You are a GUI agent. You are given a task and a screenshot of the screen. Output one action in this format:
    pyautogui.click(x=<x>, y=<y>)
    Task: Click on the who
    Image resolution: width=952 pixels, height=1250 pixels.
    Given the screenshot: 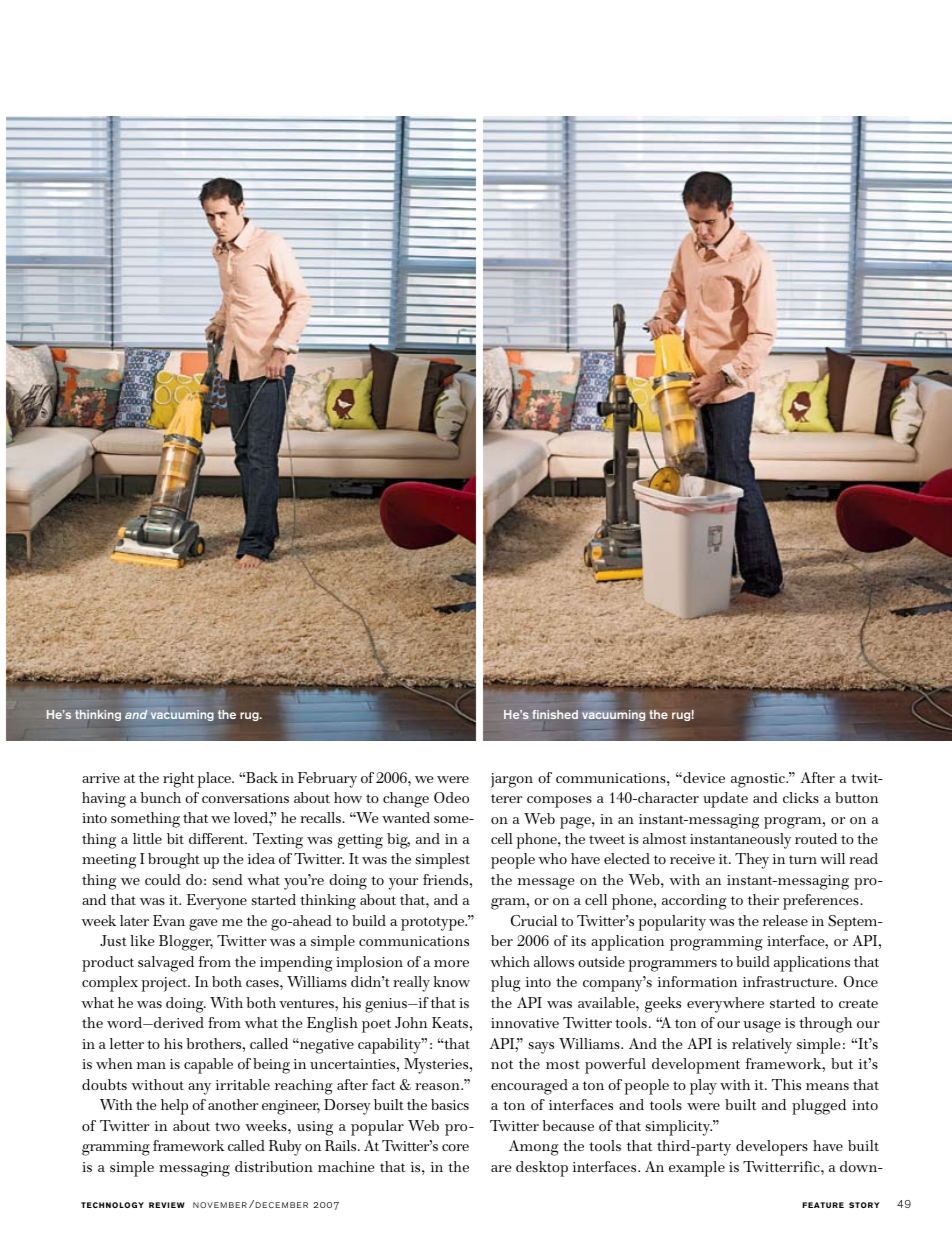 What is the action you would take?
    pyautogui.click(x=552, y=858)
